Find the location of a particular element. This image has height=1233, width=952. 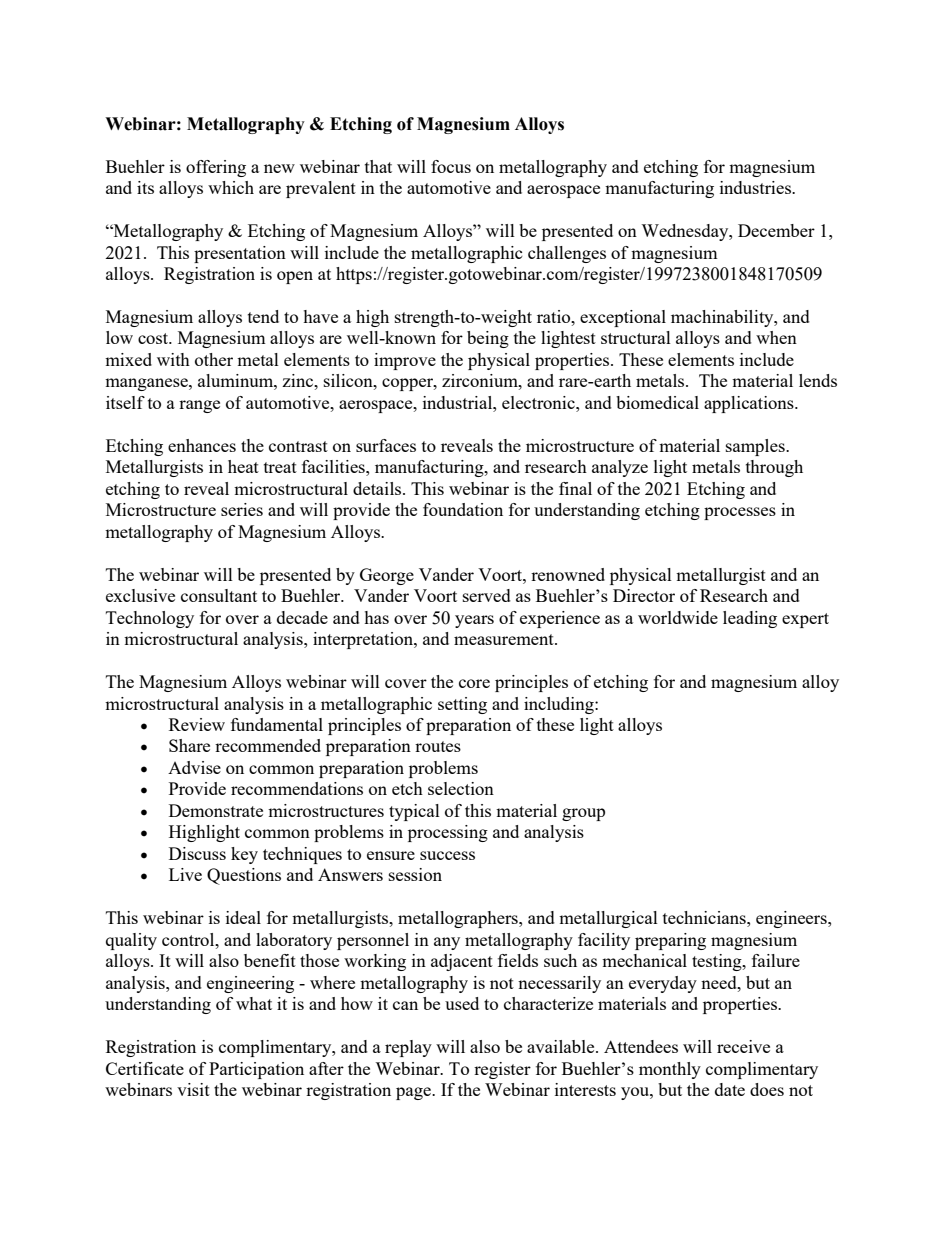

Advise is located at coordinates (194, 767).
